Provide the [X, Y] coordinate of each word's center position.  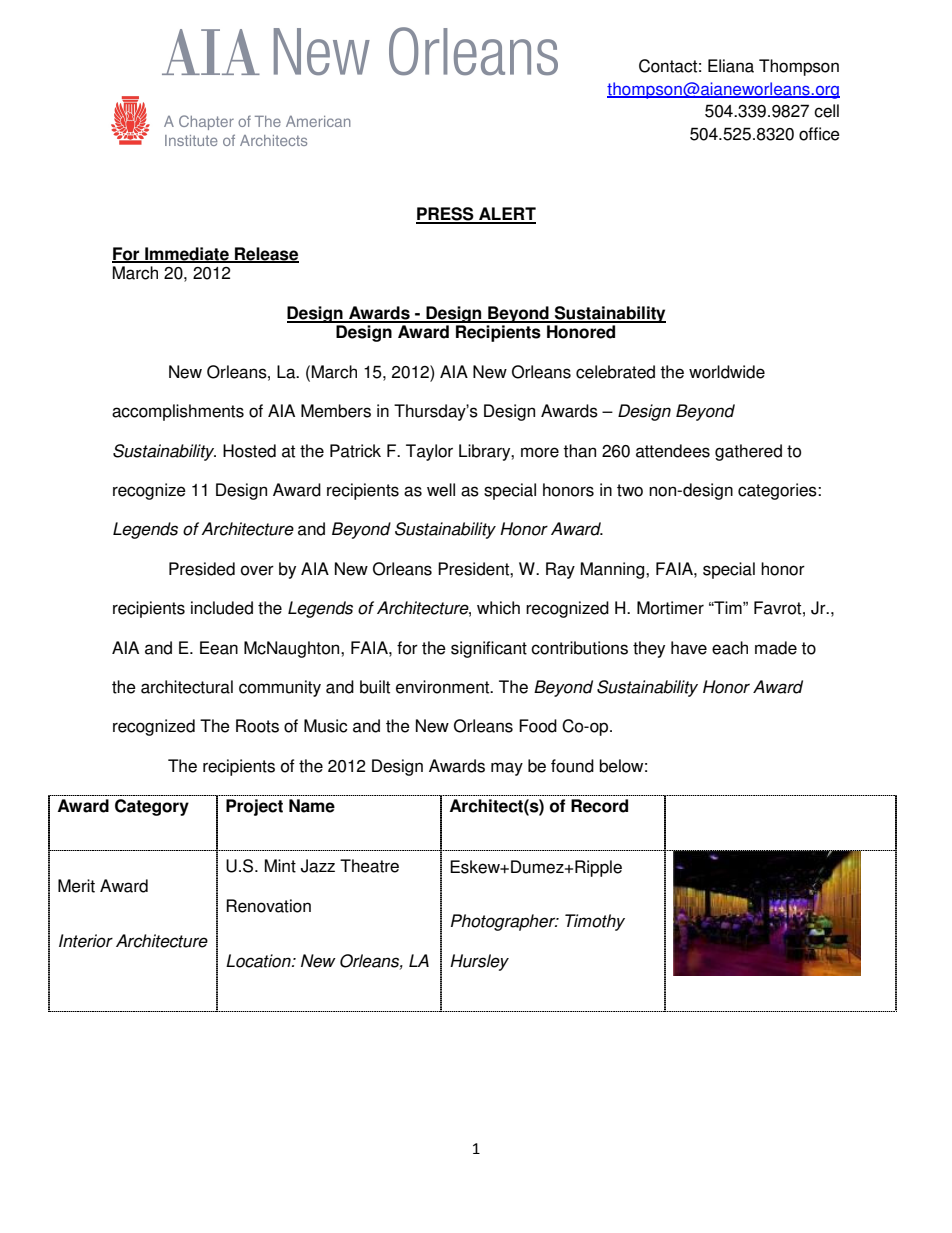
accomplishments [178, 412]
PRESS [446, 215]
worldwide [727, 372]
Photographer [504, 922]
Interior [86, 941]
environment [444, 687]
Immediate [187, 255]
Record [599, 806]
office [819, 134]
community [280, 688]
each [730, 648]
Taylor [429, 452]
